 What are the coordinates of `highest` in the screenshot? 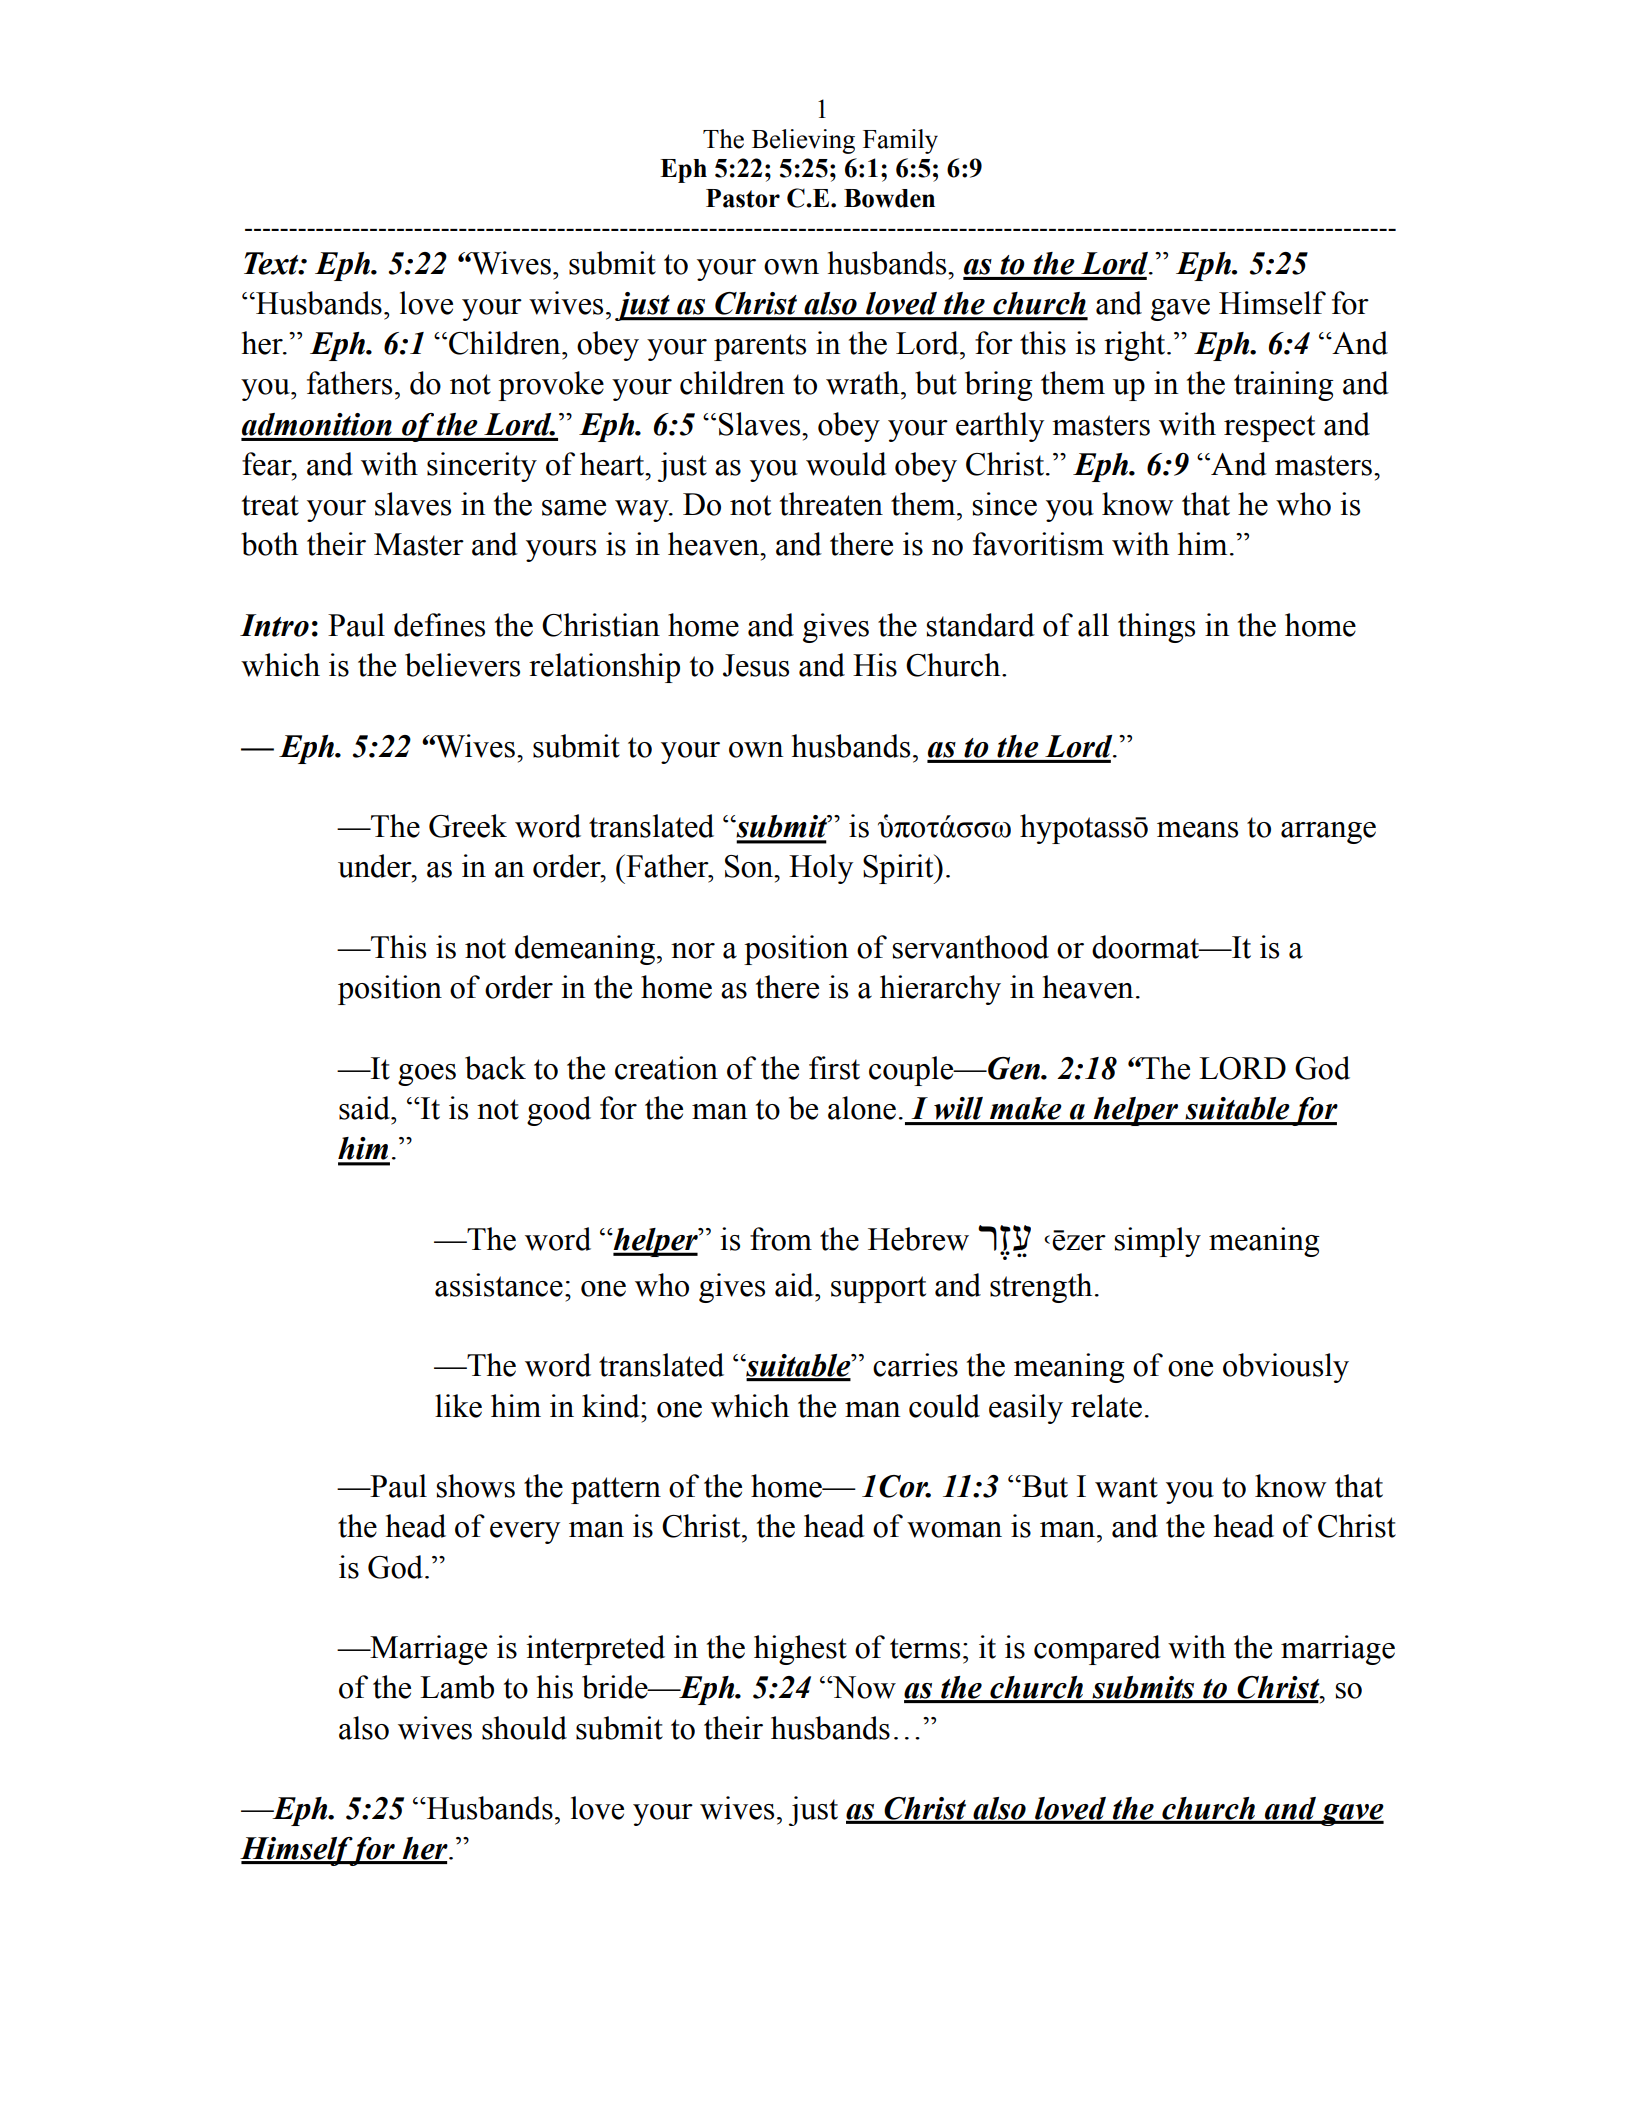 It's located at (800, 1650).
